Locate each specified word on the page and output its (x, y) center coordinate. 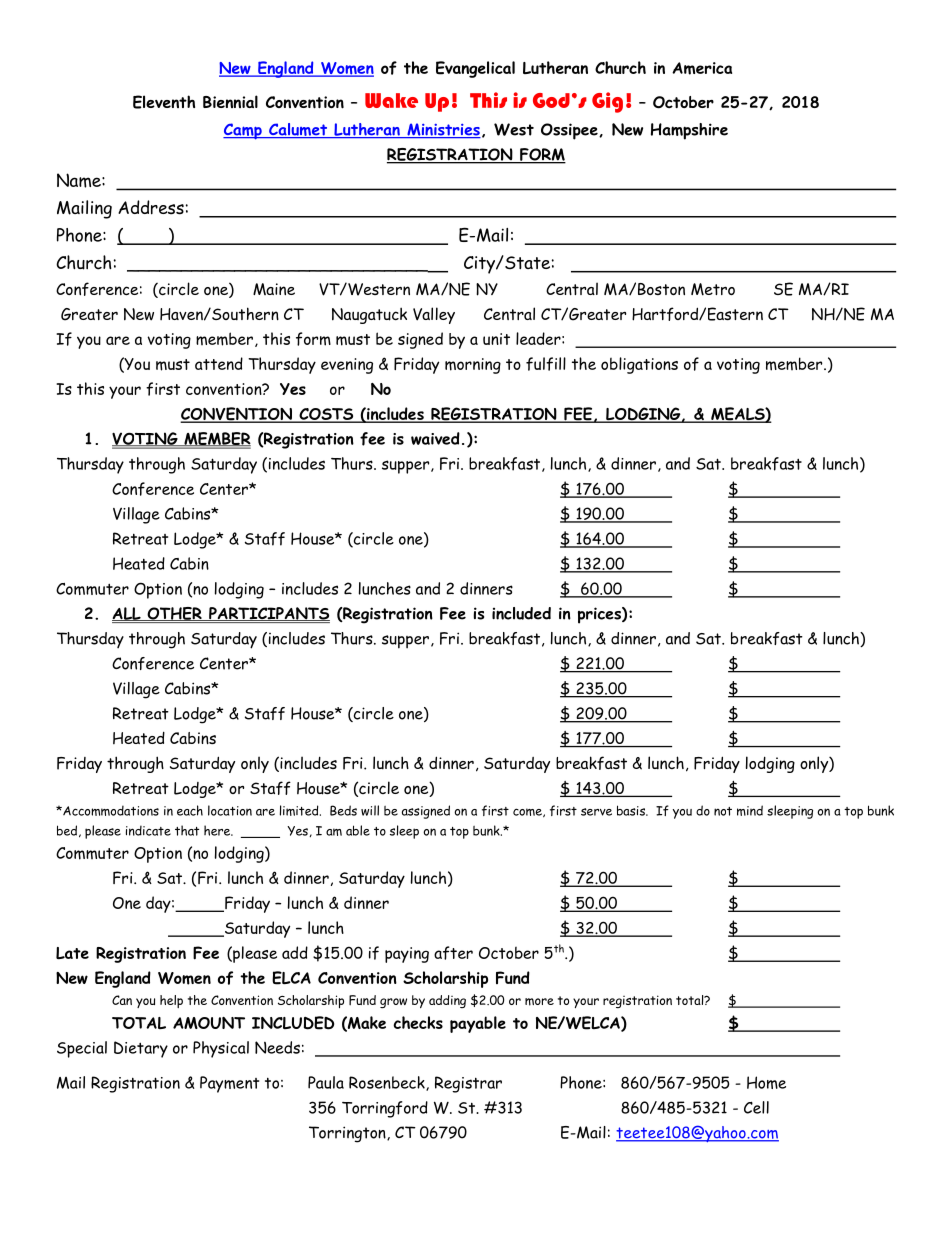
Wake (391, 100)
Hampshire (689, 131)
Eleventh (164, 102)
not (723, 811)
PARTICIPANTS (268, 614)
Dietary (141, 1049)
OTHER (174, 614)
